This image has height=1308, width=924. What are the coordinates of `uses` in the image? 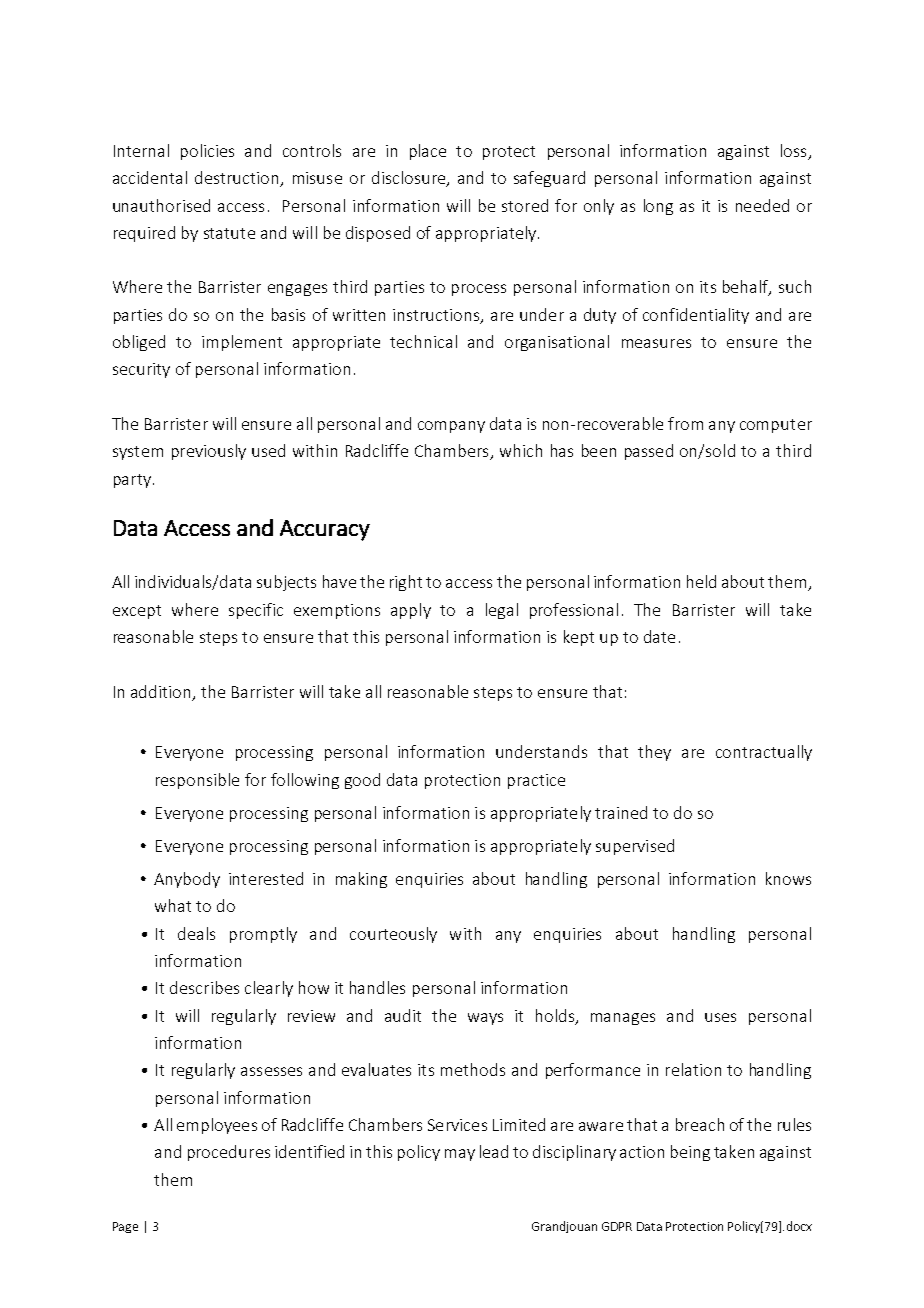 It's located at (720, 1017).
